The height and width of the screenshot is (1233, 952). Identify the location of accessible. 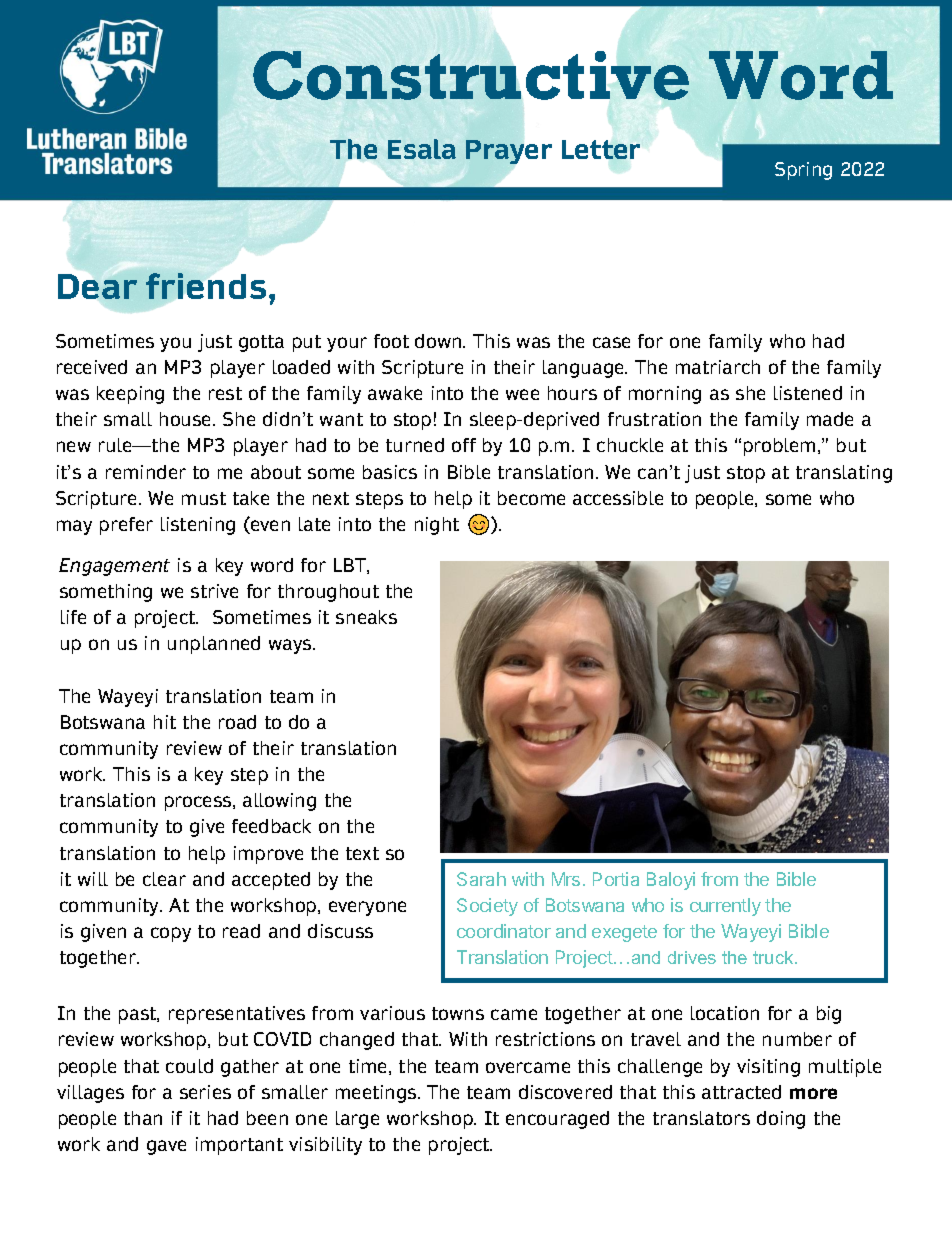
(618, 498).
